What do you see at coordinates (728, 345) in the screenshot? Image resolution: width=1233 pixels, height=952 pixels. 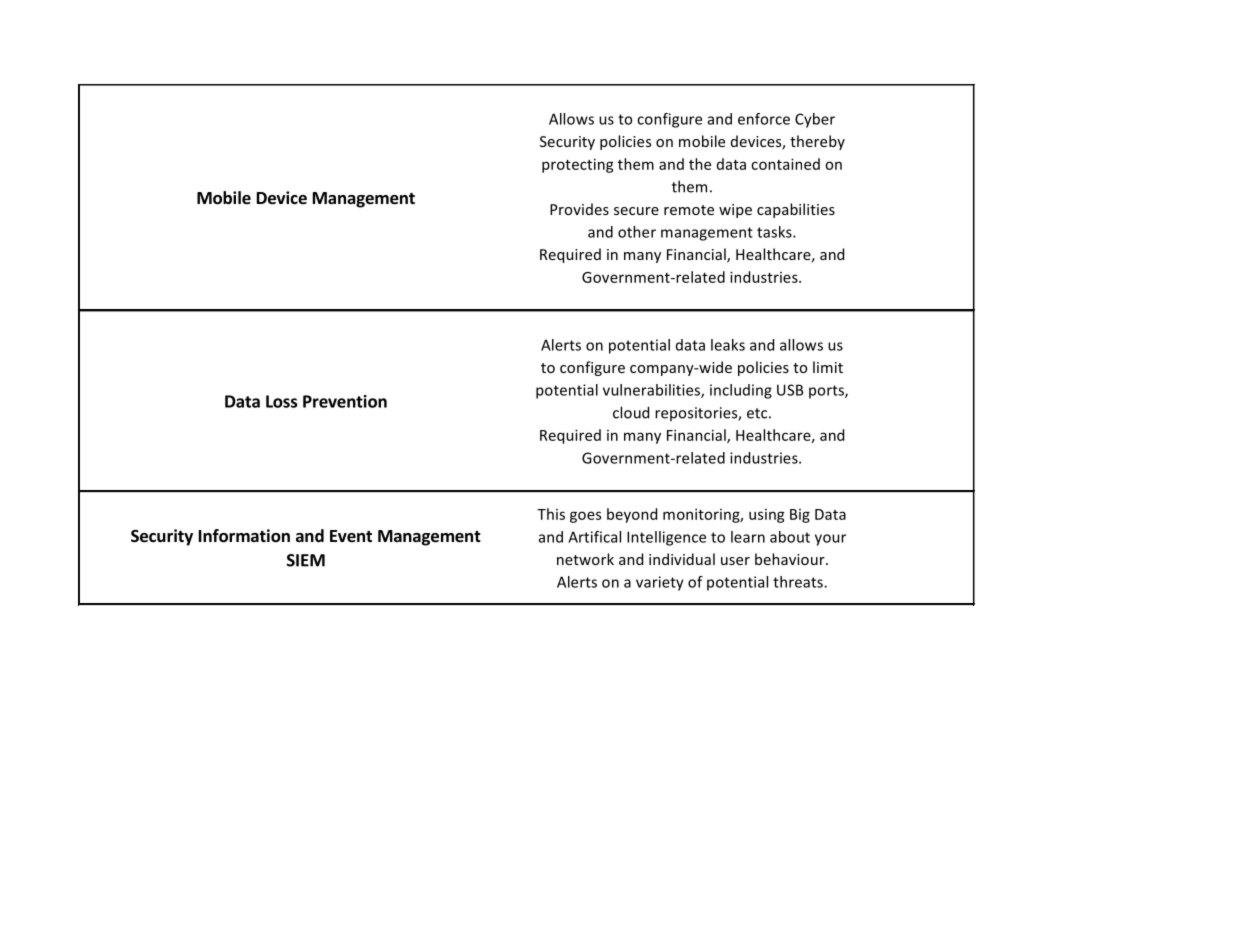 I see `leaks` at bounding box center [728, 345].
